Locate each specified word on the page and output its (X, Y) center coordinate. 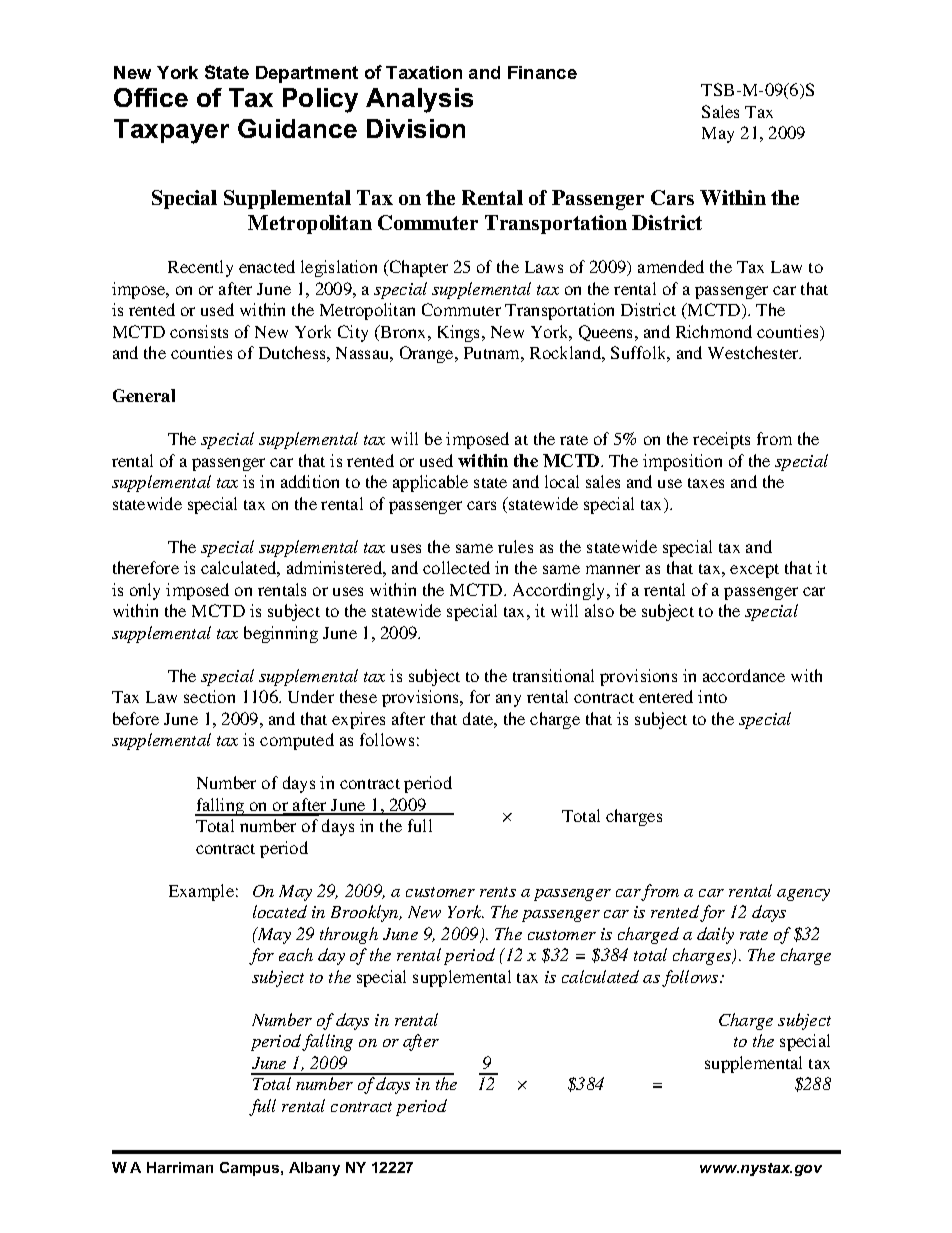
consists (199, 331)
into (712, 696)
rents (498, 892)
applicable (430, 483)
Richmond (714, 331)
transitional (553, 675)
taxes (706, 483)
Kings (460, 333)
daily (715, 935)
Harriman (180, 1167)
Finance (542, 72)
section (209, 696)
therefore (146, 567)
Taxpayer (171, 131)
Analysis (419, 100)
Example (201, 892)
